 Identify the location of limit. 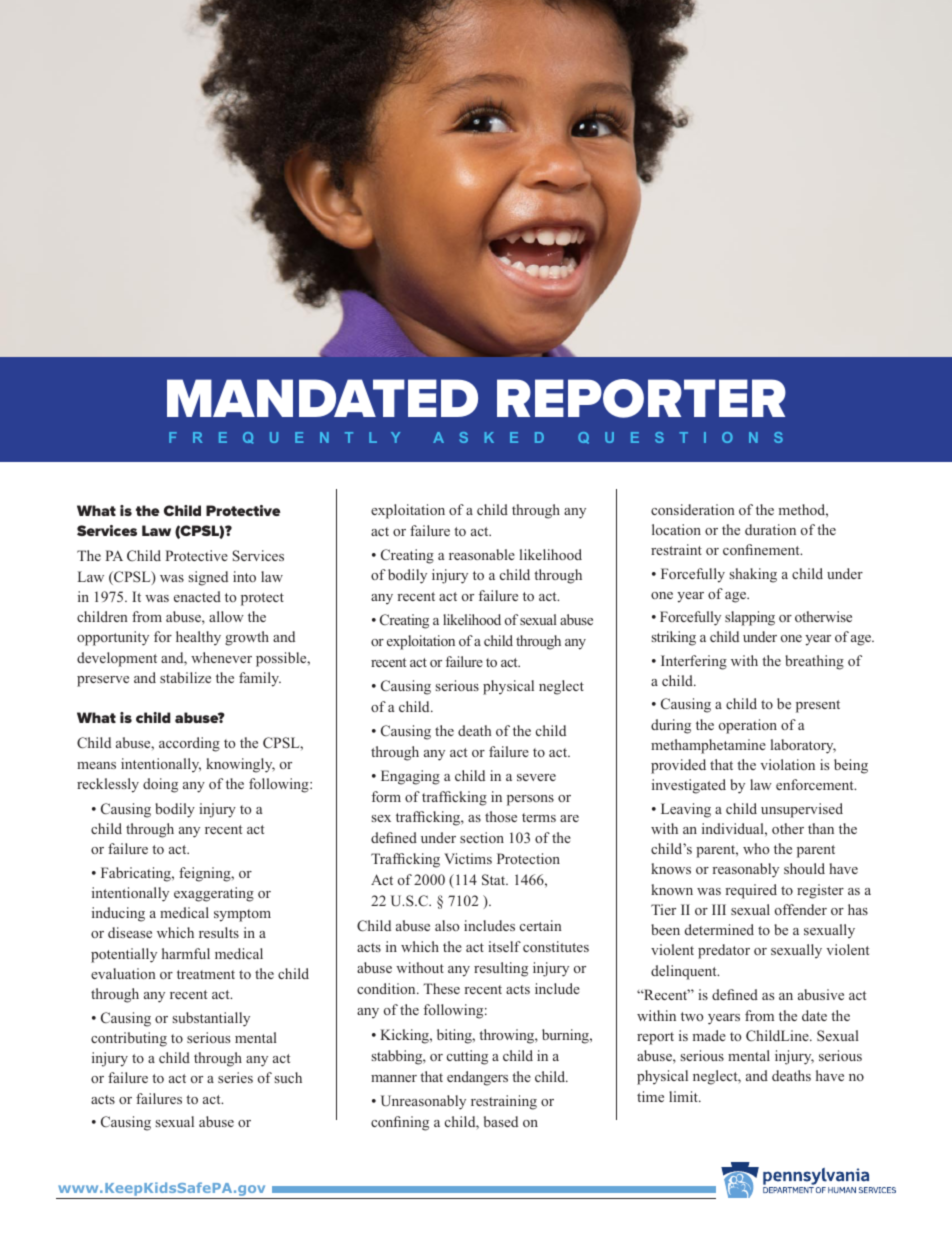
(684, 1096).
